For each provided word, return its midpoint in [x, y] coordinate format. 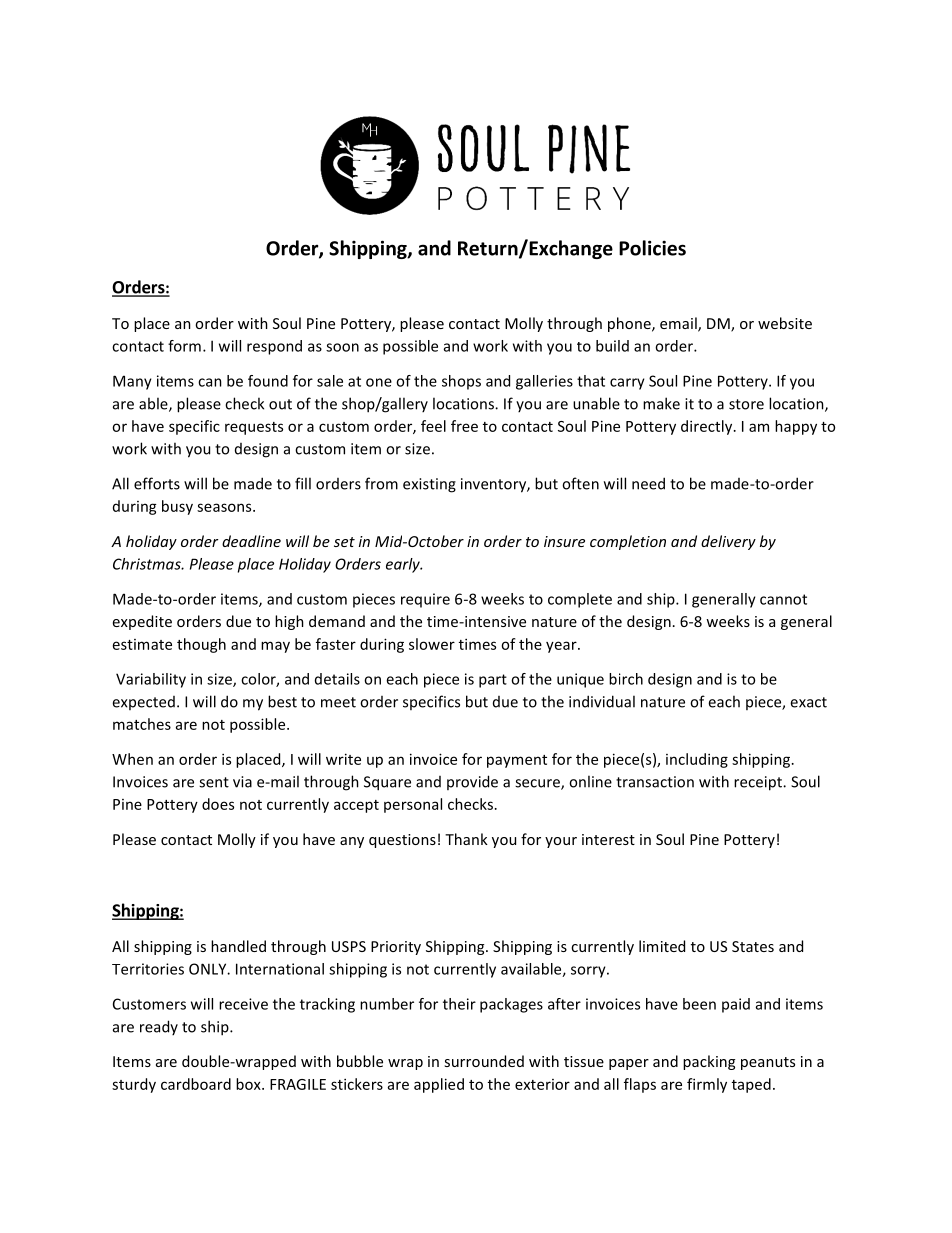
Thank [466, 839]
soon [342, 347]
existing [429, 485]
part [493, 681]
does [218, 804]
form [184, 346]
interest [608, 839]
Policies [652, 248]
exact [808, 702]
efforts [157, 483]
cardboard [196, 1084]
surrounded [484, 1061]
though [201, 645]
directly [708, 427]
